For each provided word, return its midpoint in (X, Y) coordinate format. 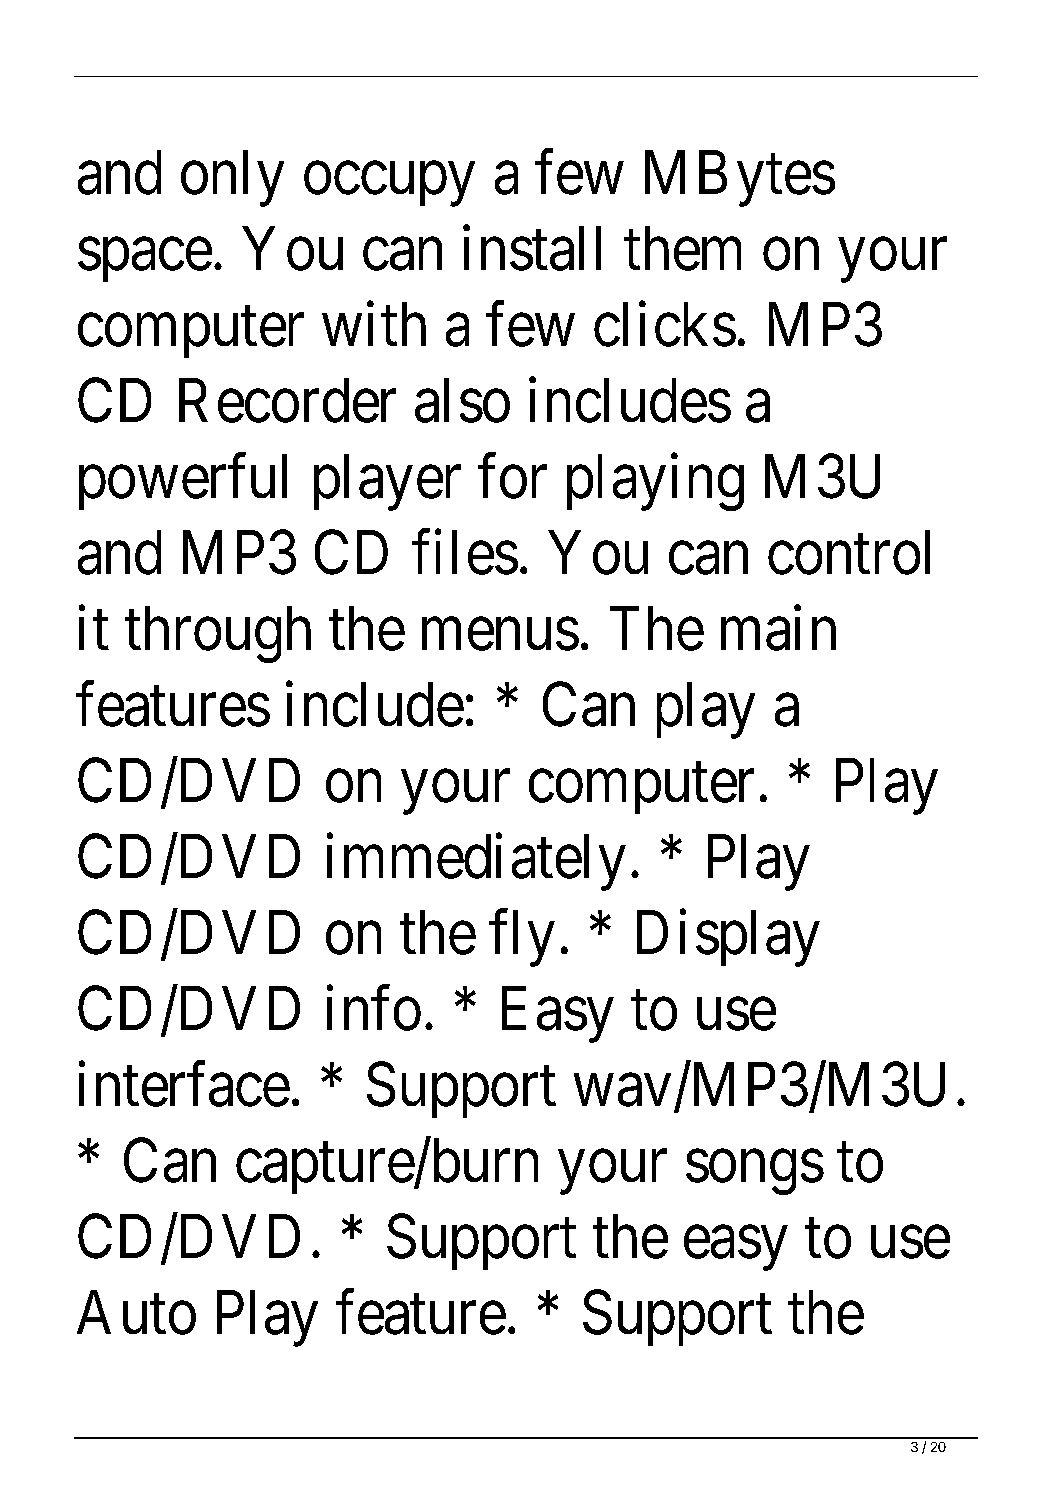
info (374, 1008)
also (462, 400)
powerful (183, 482)
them (682, 248)
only (232, 178)
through (218, 634)
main (778, 628)
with (374, 324)
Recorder (287, 400)
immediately (476, 862)
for (512, 476)
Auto (136, 1313)
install (532, 248)
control (849, 552)
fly (522, 938)
